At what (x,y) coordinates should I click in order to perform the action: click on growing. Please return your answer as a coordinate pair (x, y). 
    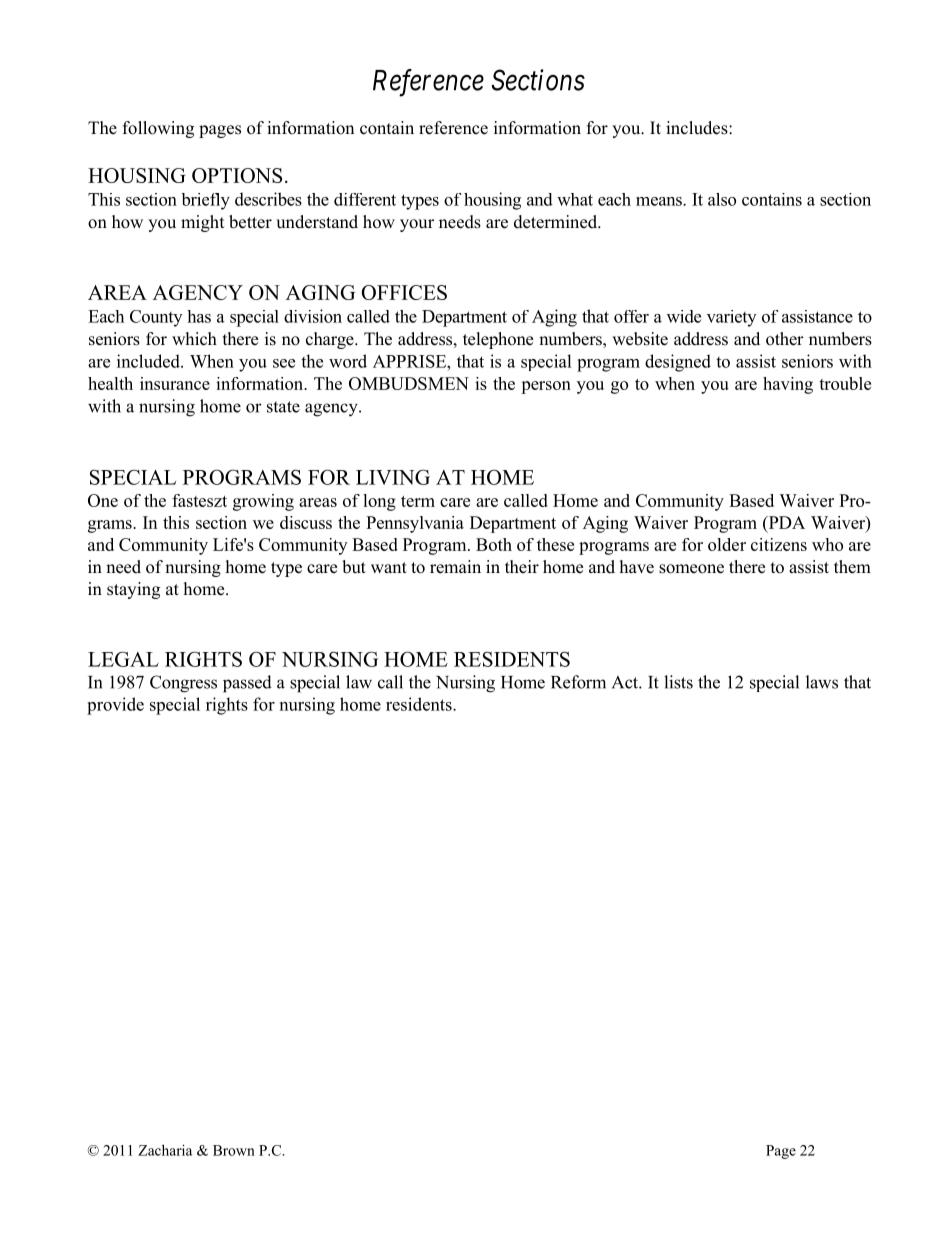
    Looking at the image, I should click on (263, 502).
